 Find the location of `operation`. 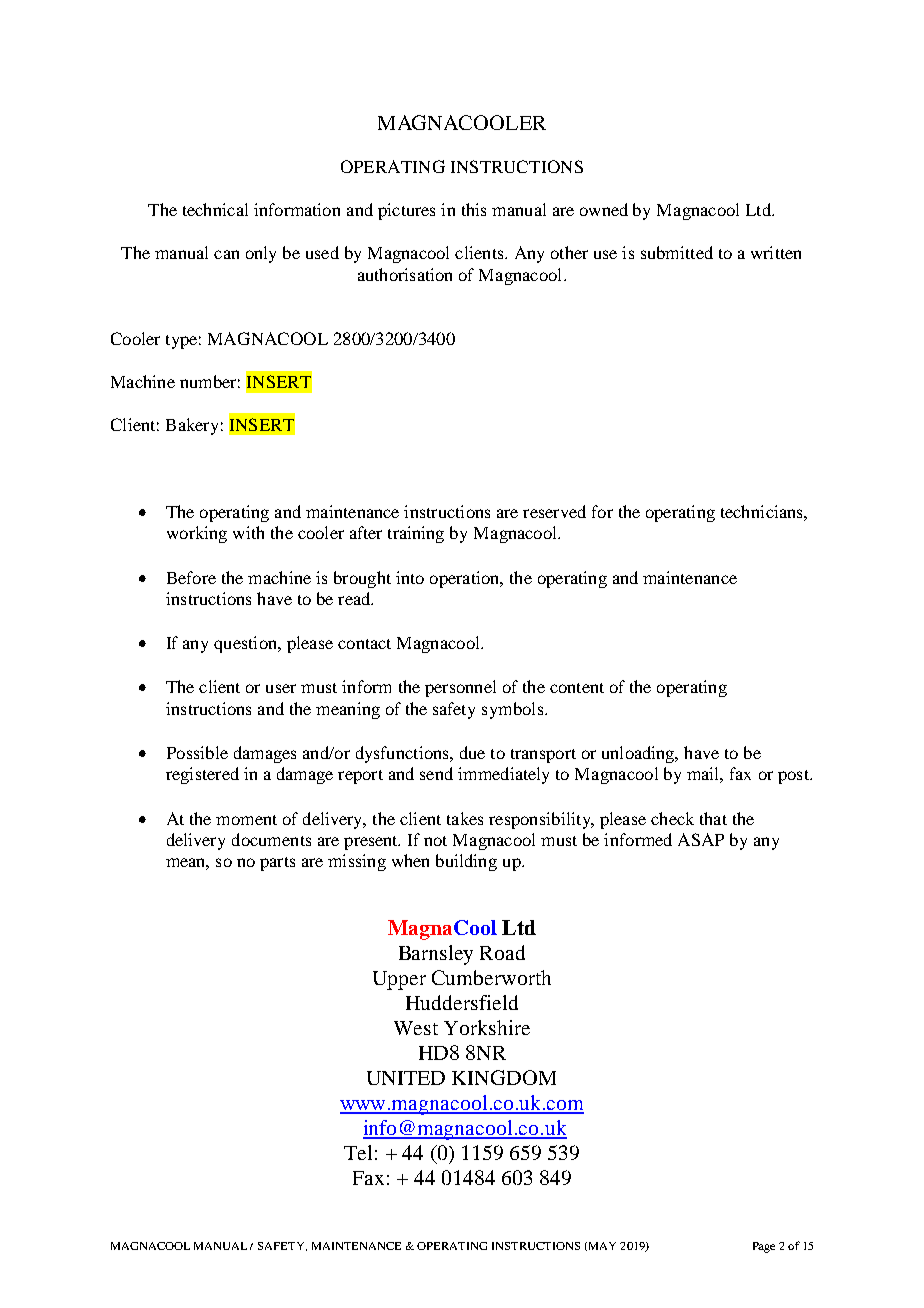

operation is located at coordinates (466, 579).
